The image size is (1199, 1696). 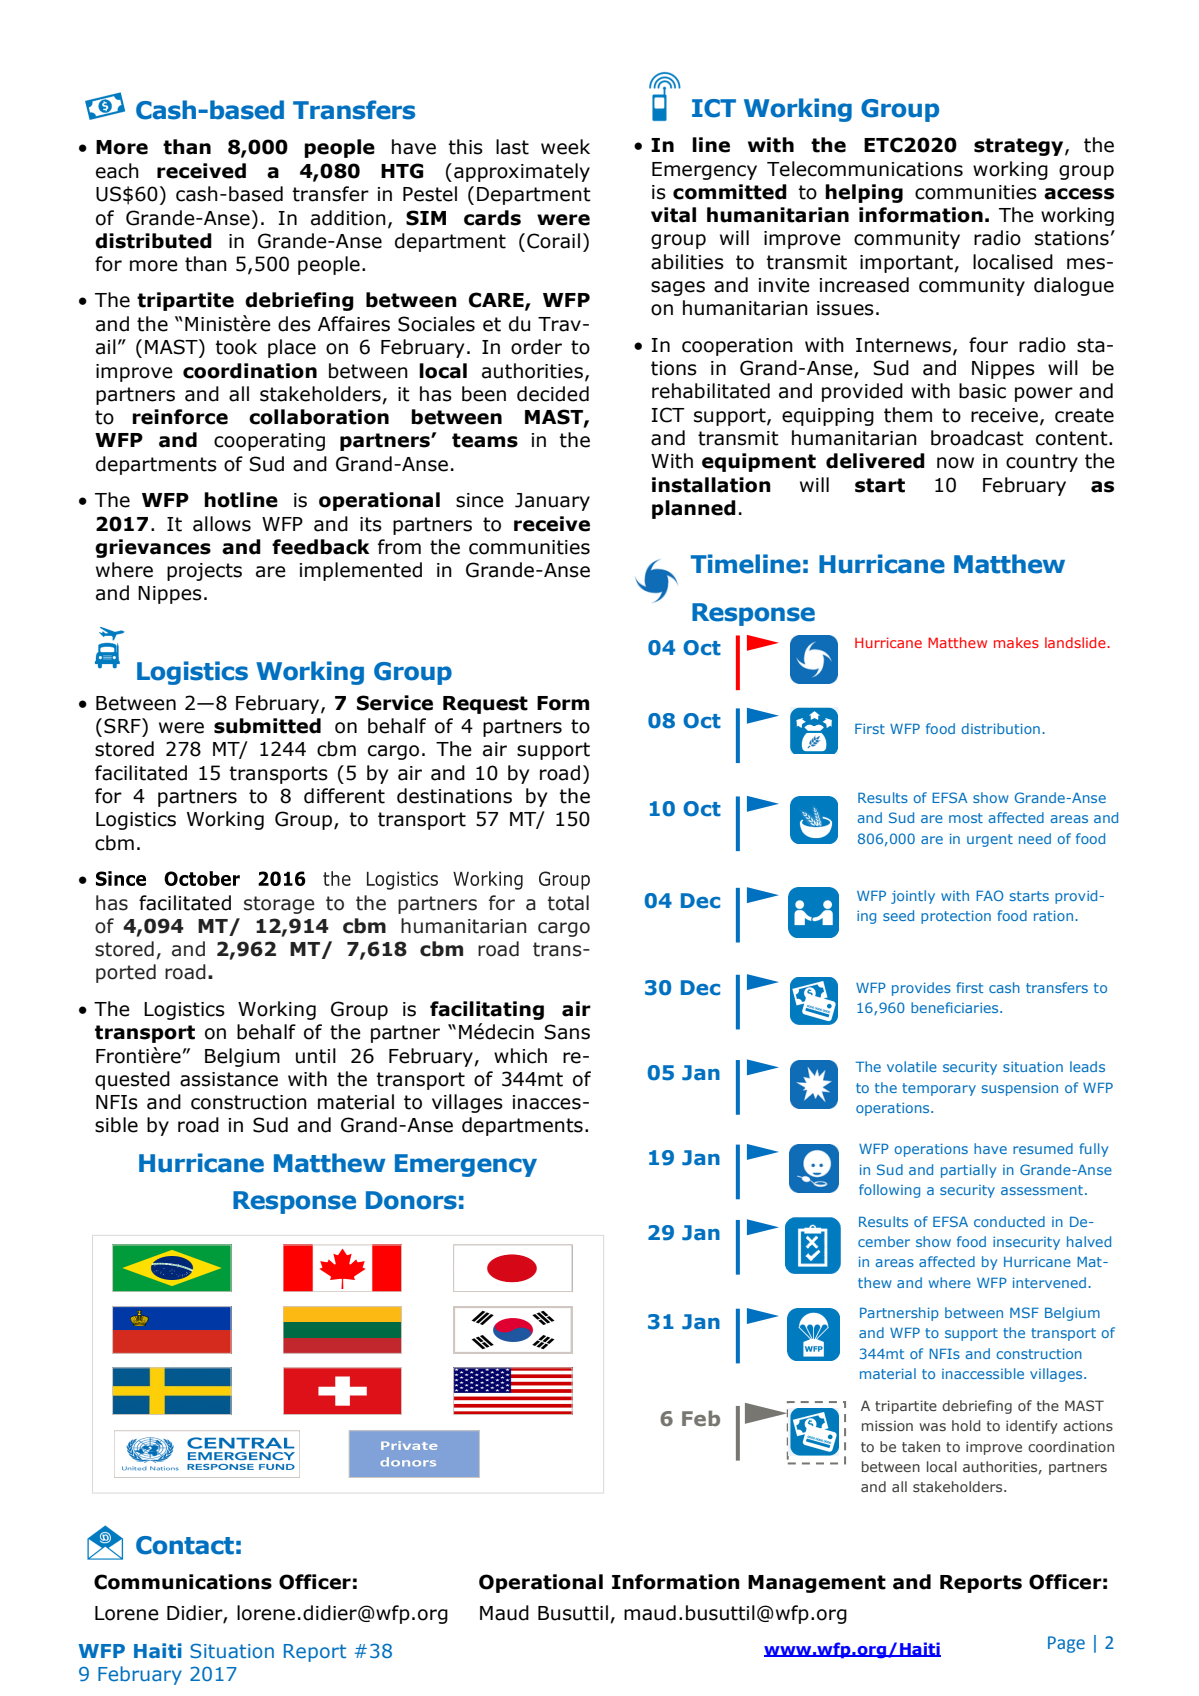 What do you see at coordinates (411, 1200) in the screenshot?
I see `Donors` at bounding box center [411, 1200].
